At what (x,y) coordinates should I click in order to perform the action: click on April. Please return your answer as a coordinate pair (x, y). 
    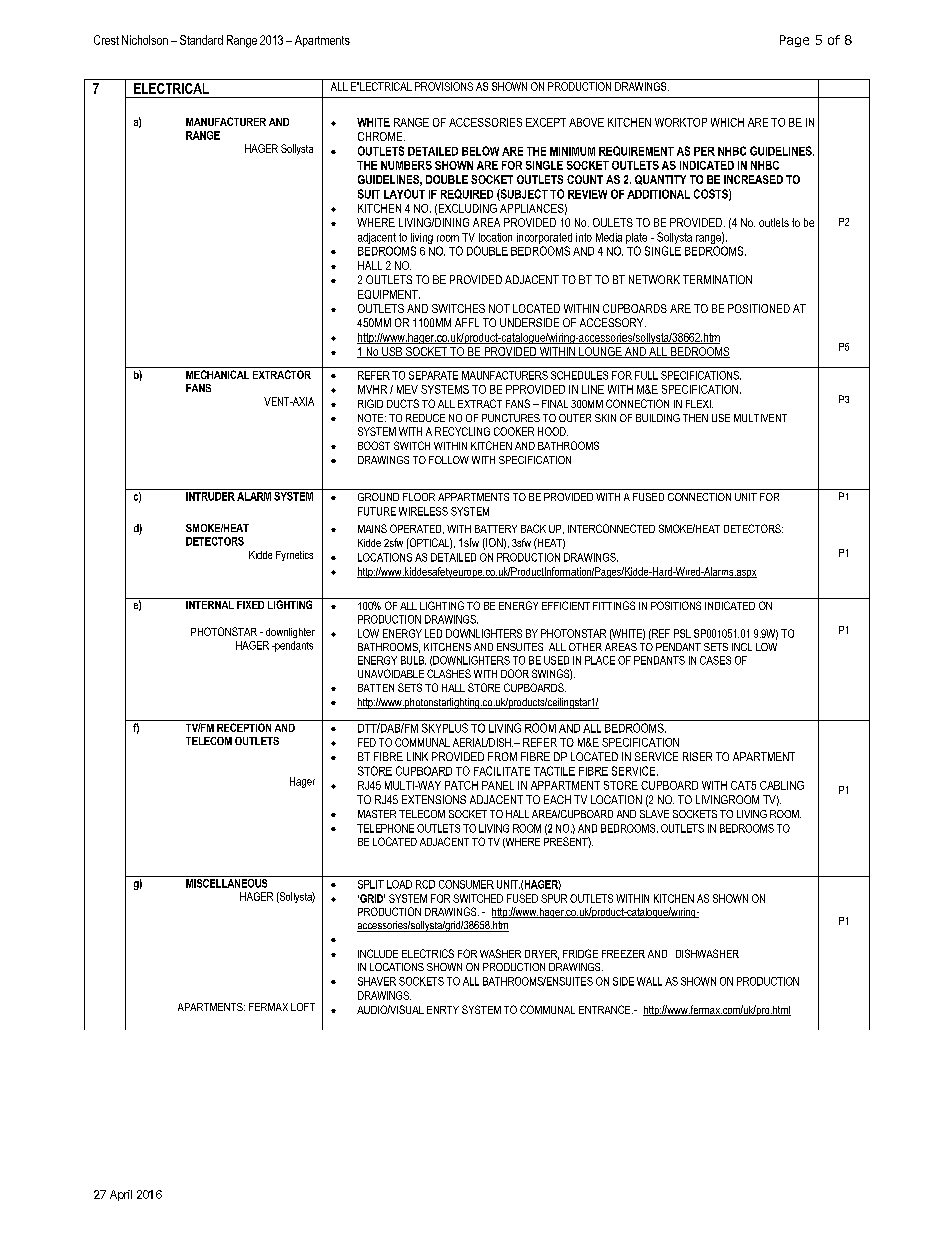
    Looking at the image, I should click on (121, 1195).
